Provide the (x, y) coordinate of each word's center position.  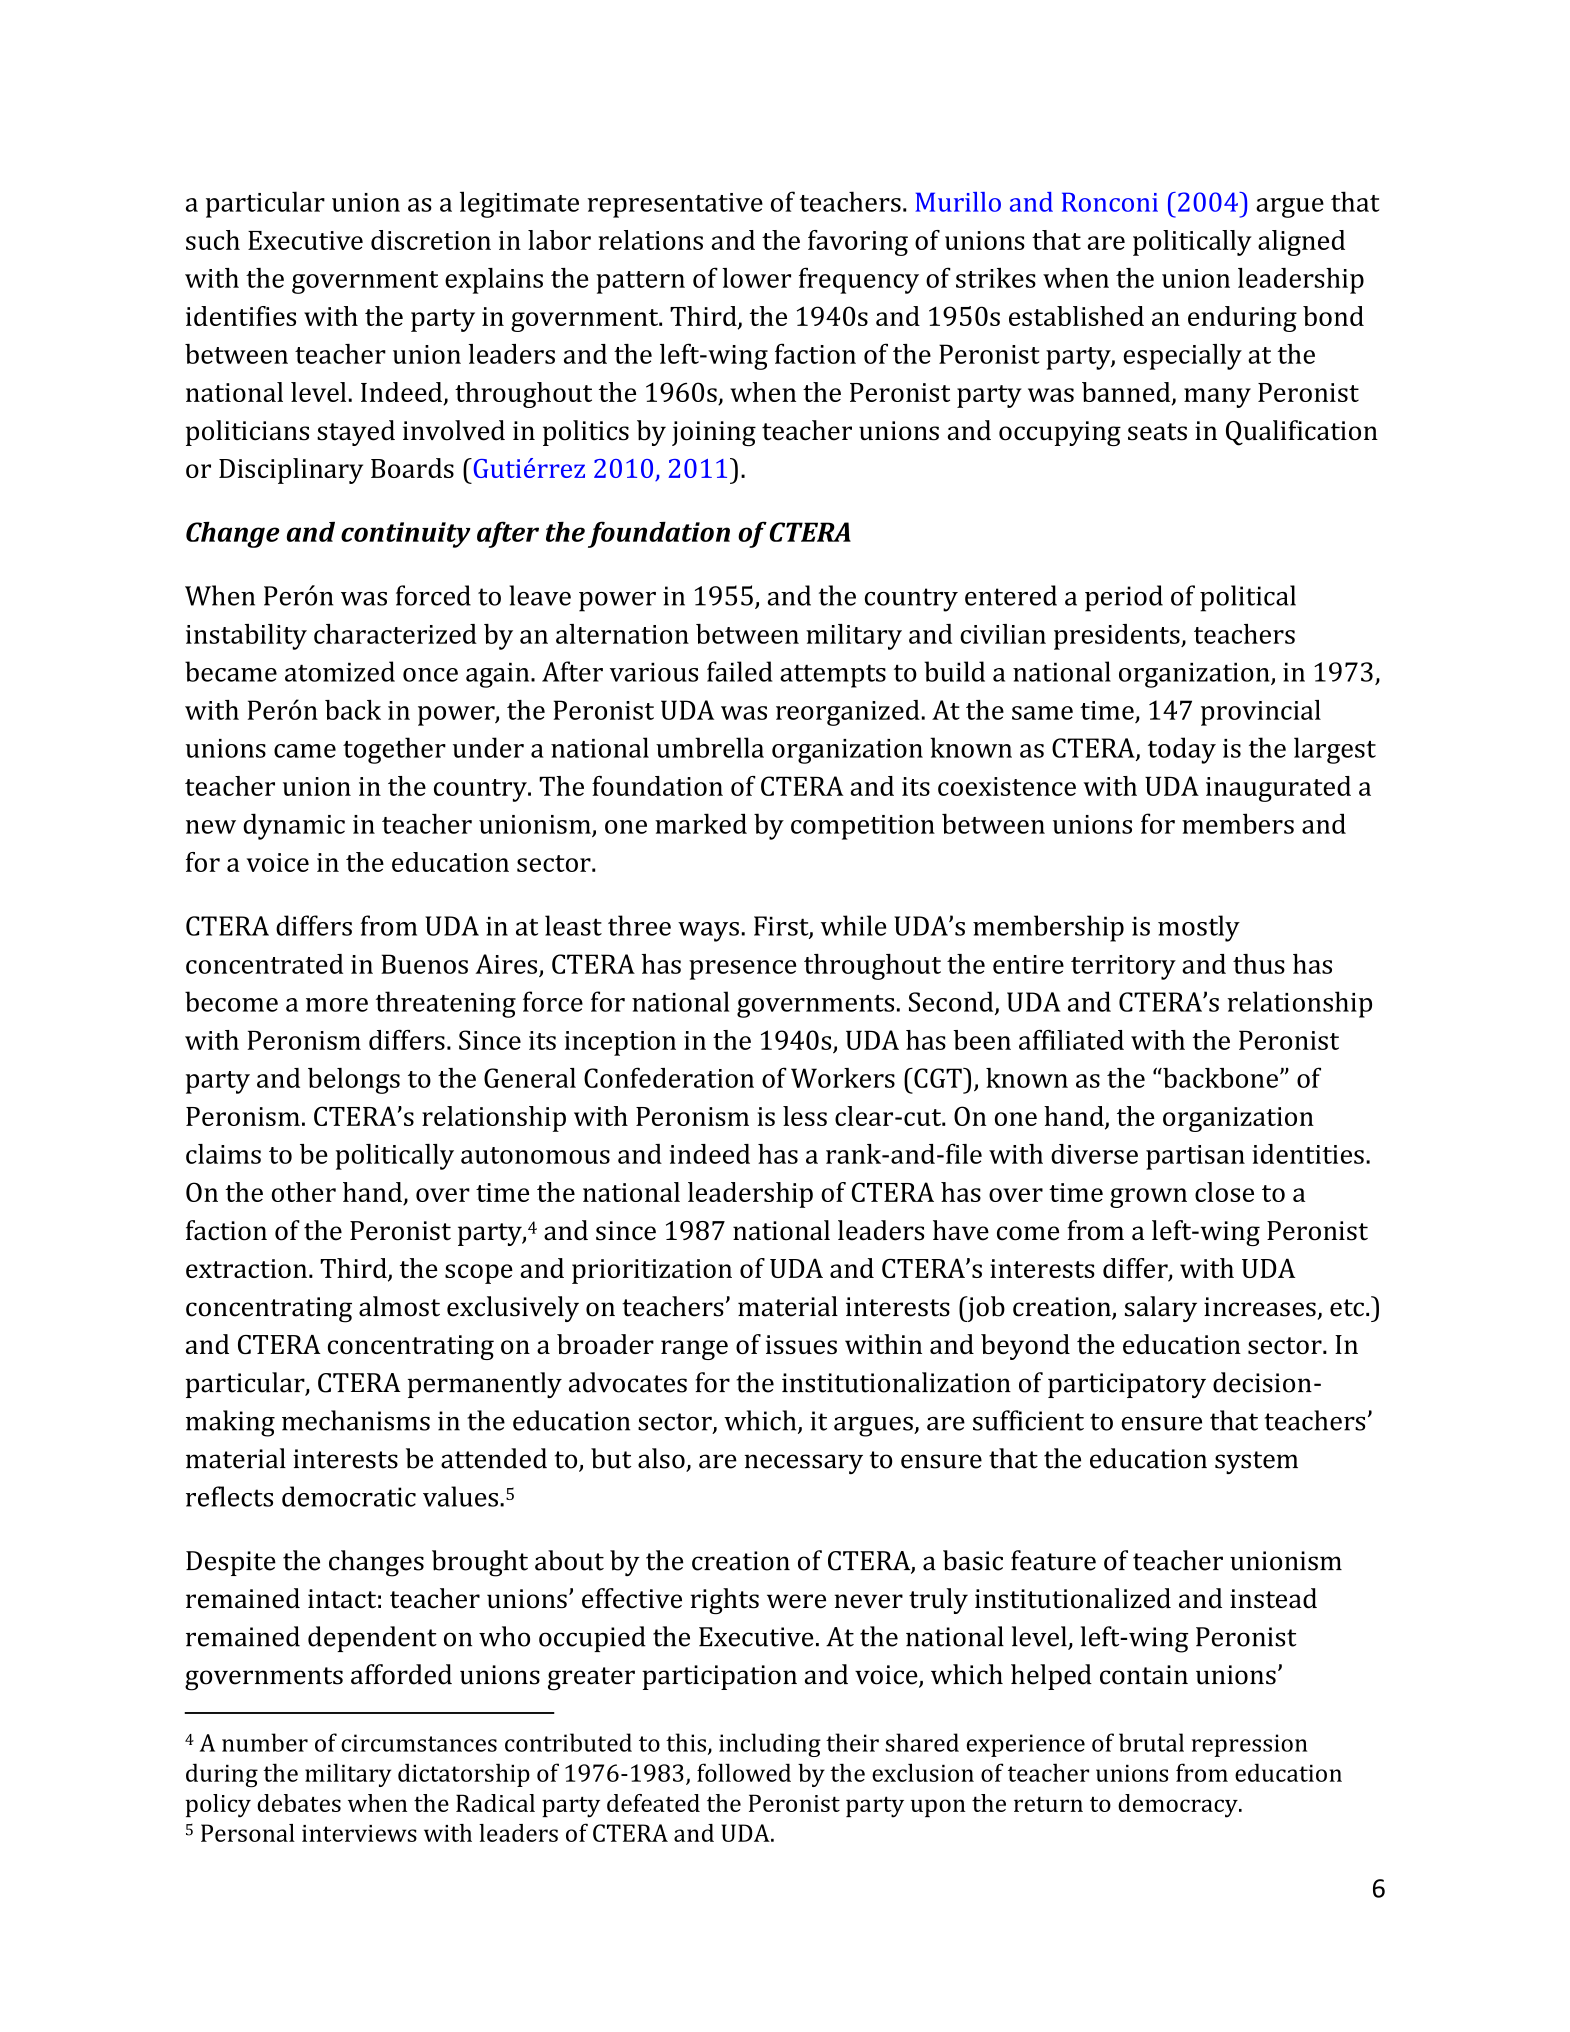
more (337, 1005)
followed (744, 1772)
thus (1259, 964)
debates (299, 1803)
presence (742, 970)
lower (756, 278)
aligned (1301, 243)
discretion (431, 240)
